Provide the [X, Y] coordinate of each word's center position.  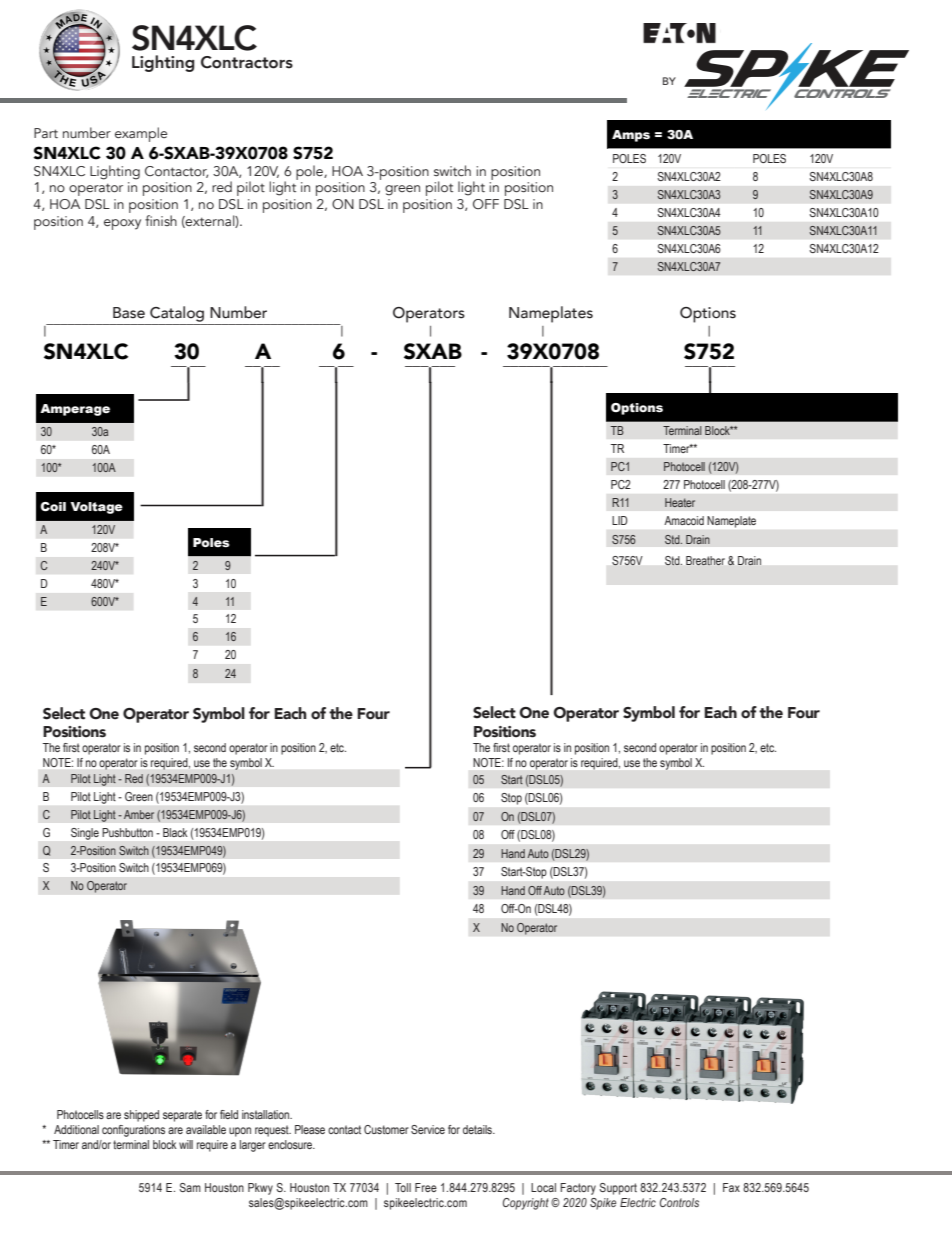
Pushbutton [127, 832]
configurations [133, 1131]
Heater [680, 502]
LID [620, 520]
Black [175, 832]
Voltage [96, 508]
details [478, 1129]
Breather [705, 560]
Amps [631, 136]
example [141, 134]
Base [129, 313]
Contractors [247, 62]
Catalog [177, 314]
